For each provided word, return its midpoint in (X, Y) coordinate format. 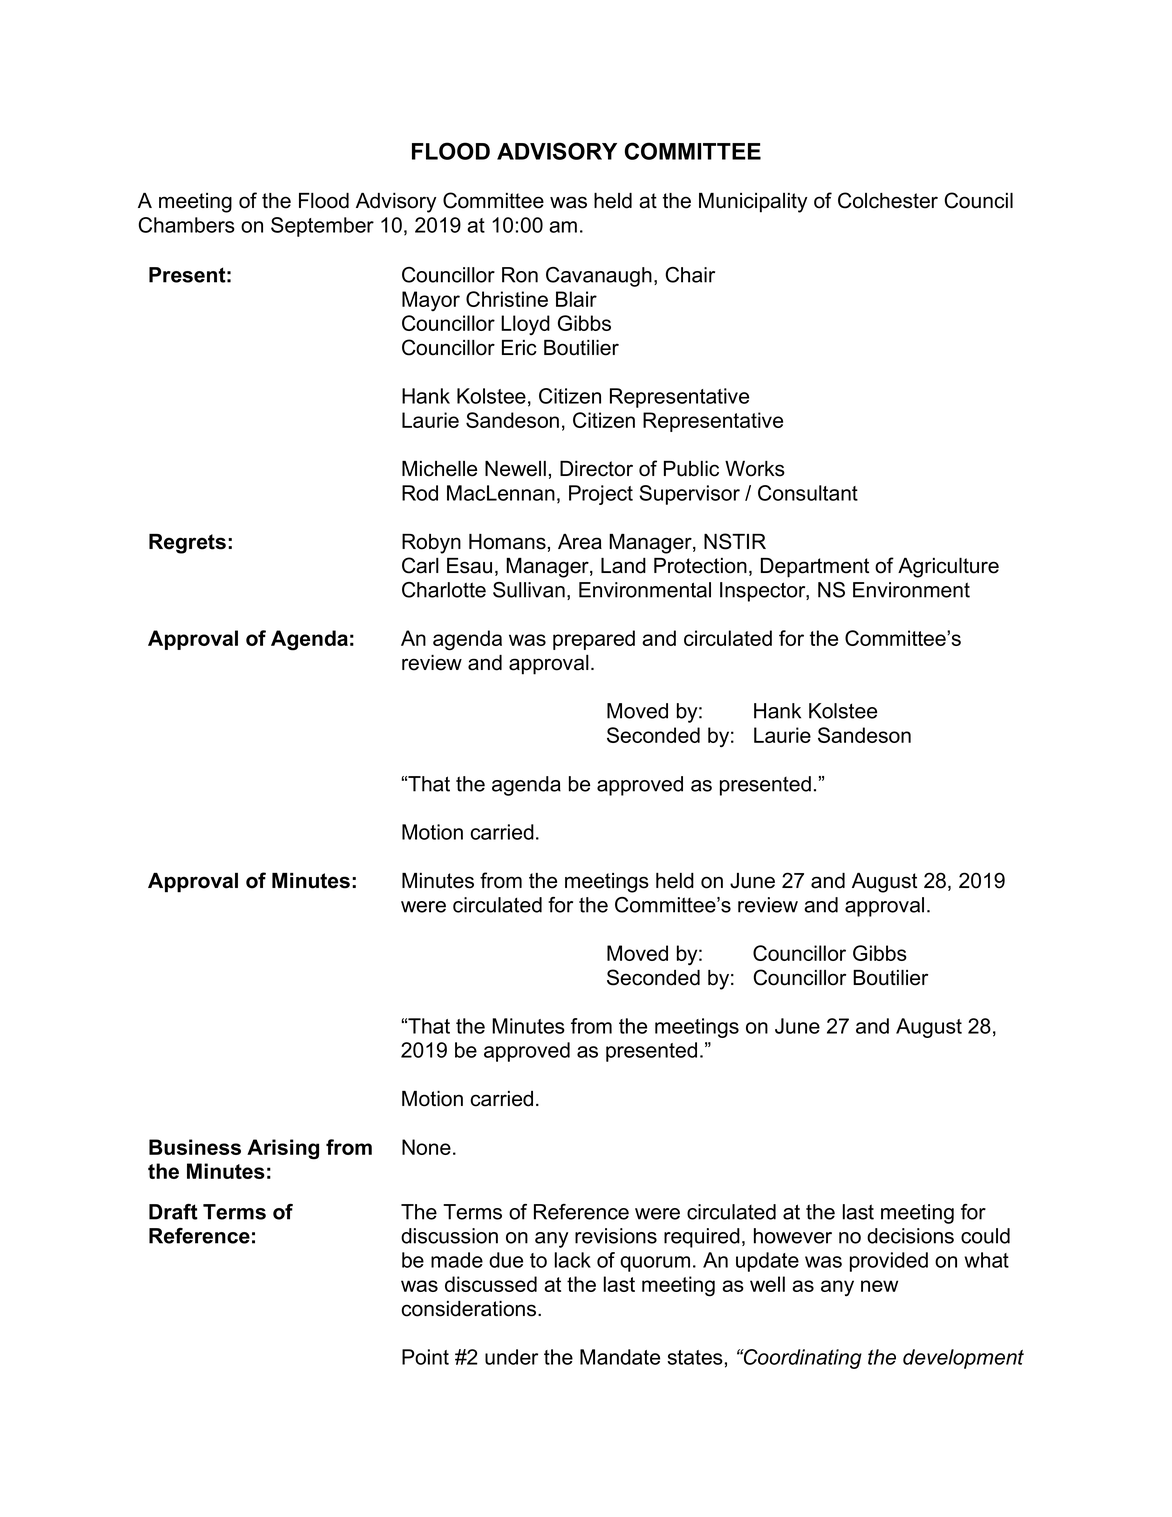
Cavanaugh (599, 277)
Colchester (888, 200)
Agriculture (948, 568)
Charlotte (444, 590)
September (322, 227)
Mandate (620, 1357)
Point (425, 1357)
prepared (594, 640)
